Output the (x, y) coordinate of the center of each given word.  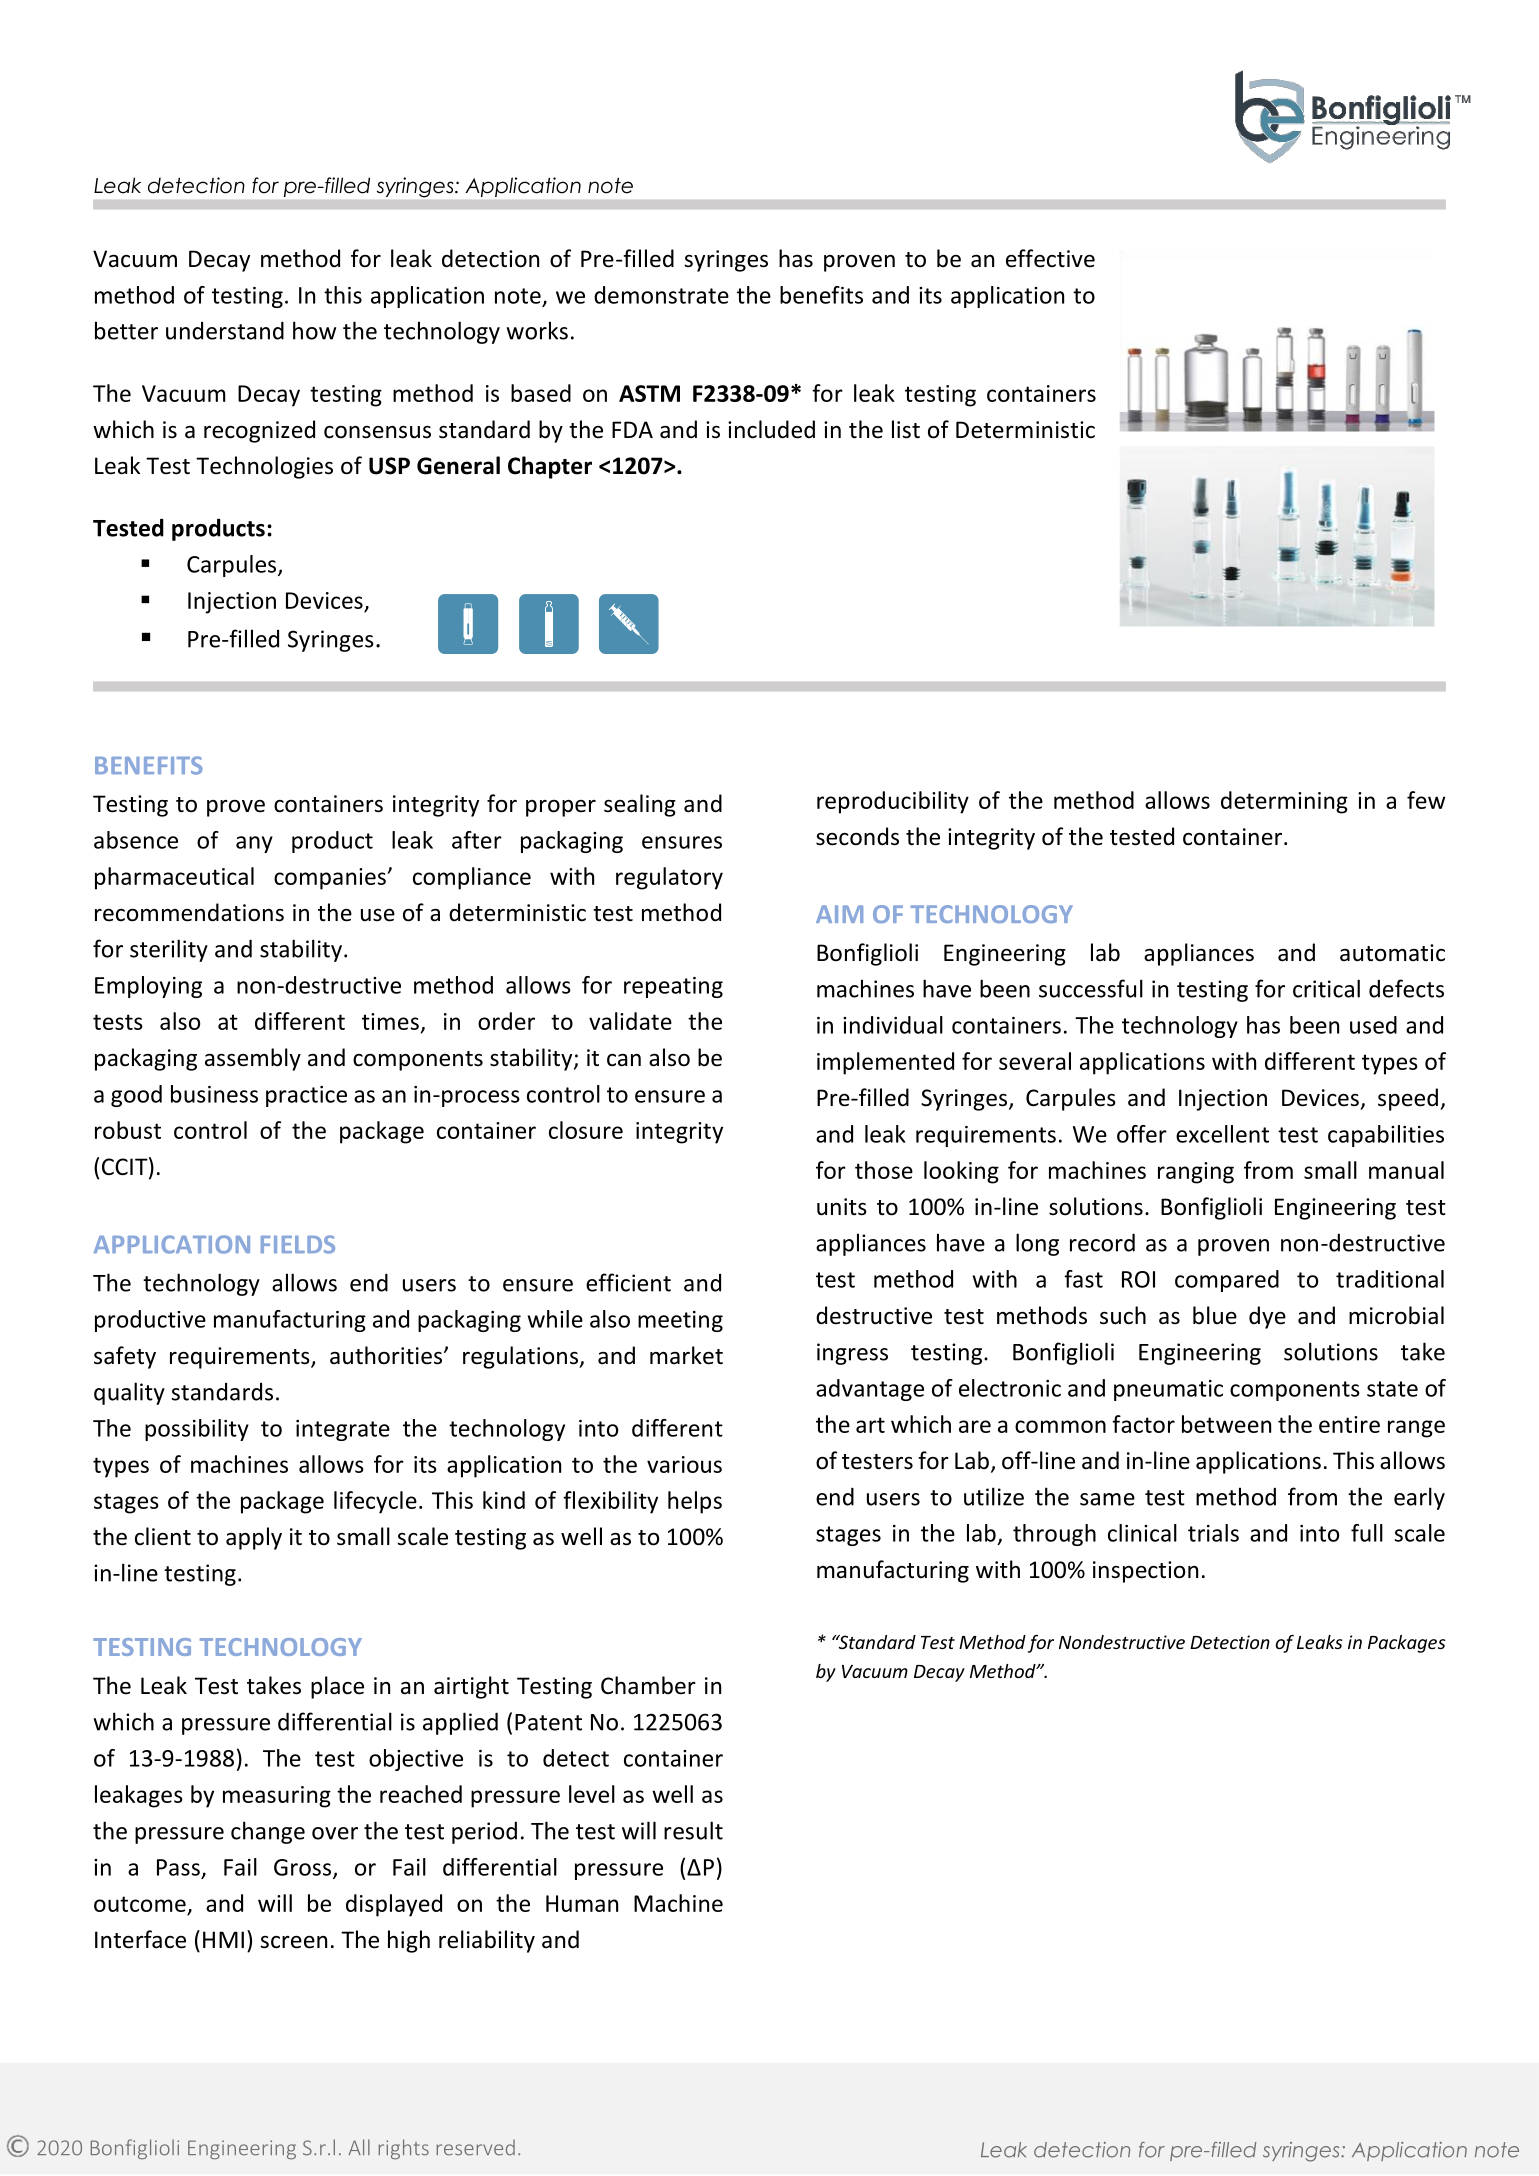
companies (331, 879)
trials (1213, 1533)
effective (1050, 258)
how (314, 330)
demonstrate (661, 295)
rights (404, 2149)
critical (1326, 988)
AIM (839, 914)
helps (695, 1502)
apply (254, 1538)
